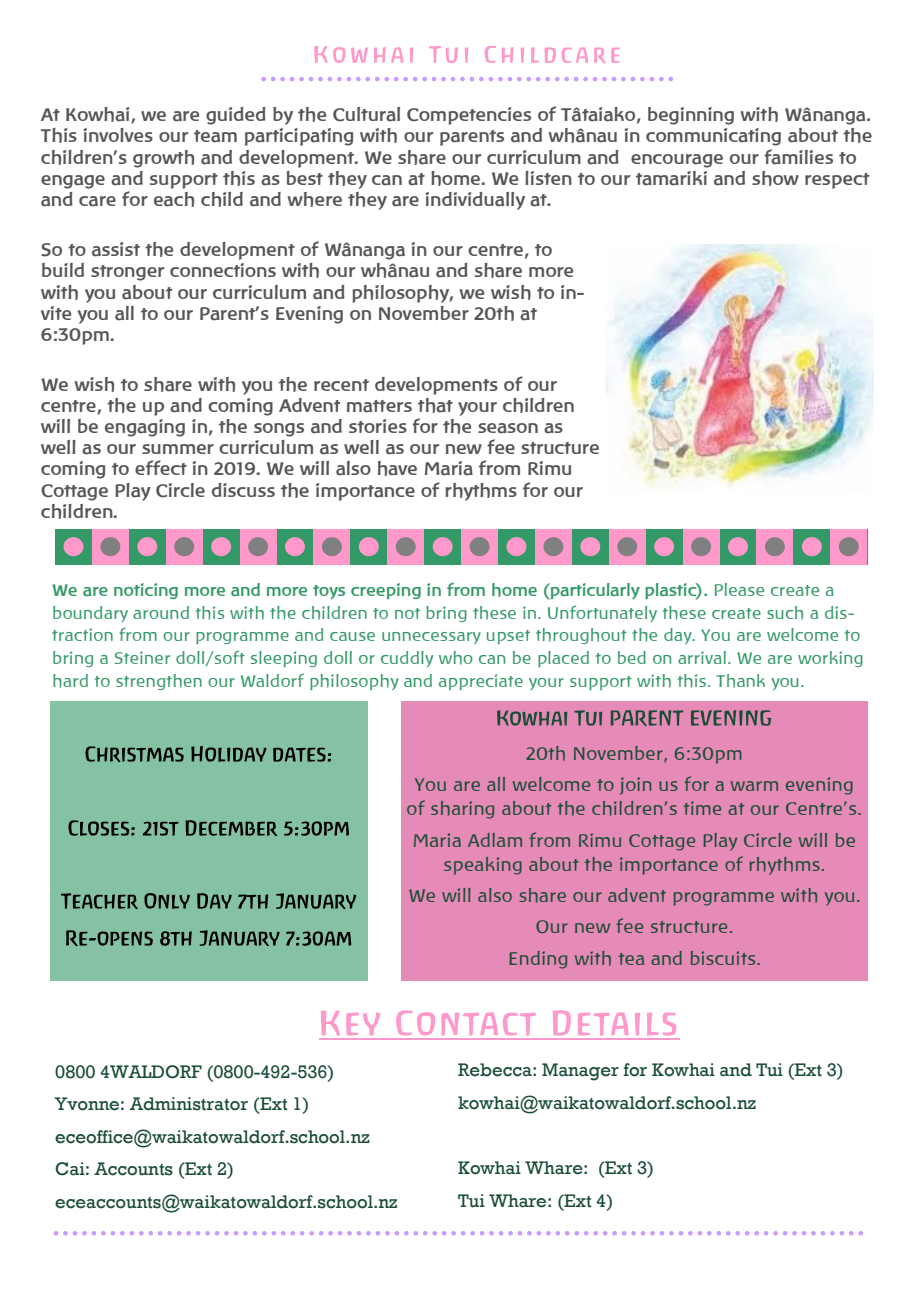  I want to click on growth, so click(163, 159).
